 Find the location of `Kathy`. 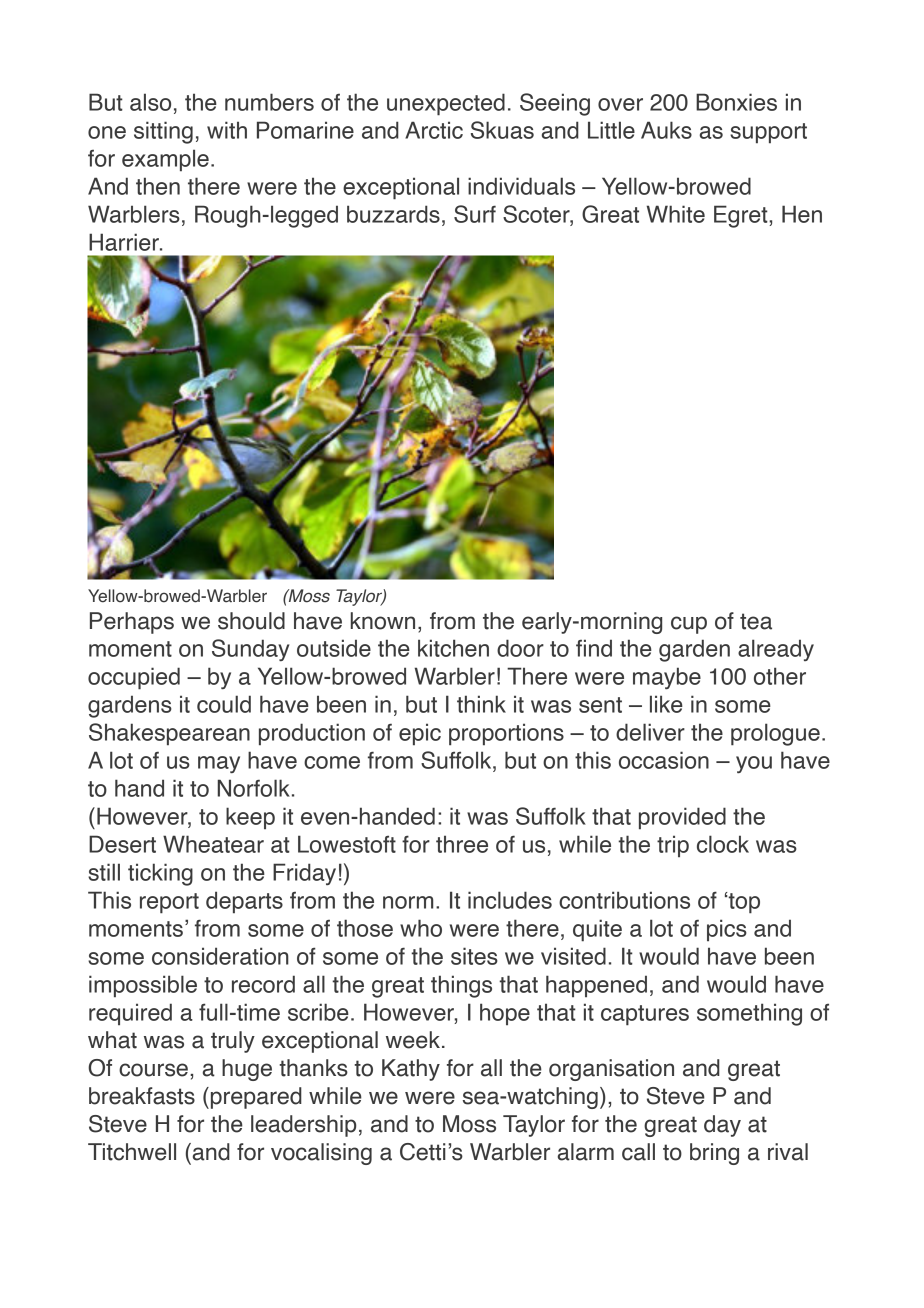

Kathy is located at coordinates (411, 1070).
